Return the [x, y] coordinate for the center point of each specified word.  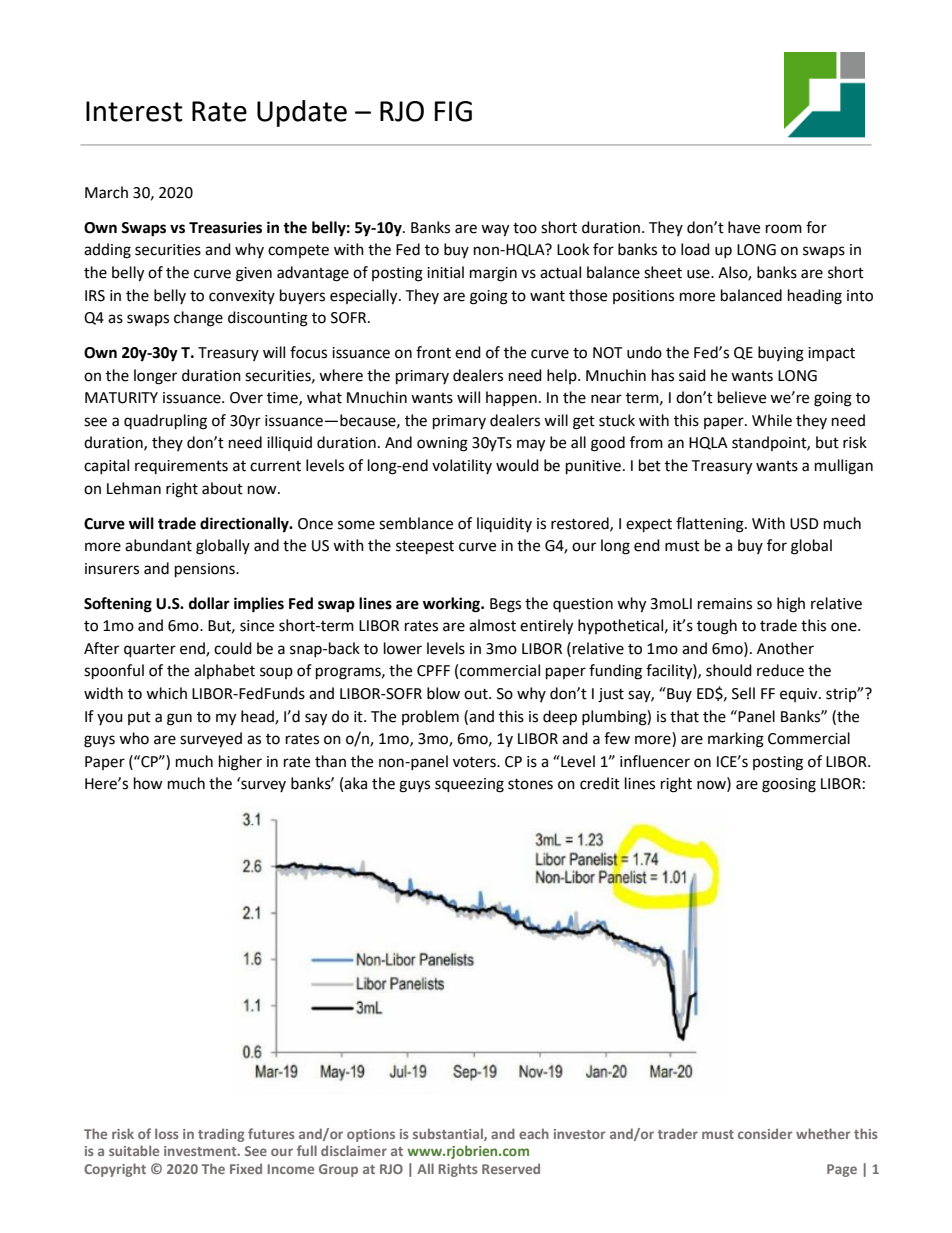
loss [167, 1133]
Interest [134, 111]
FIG [453, 111]
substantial [449, 1134]
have [744, 227]
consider [765, 1133]
